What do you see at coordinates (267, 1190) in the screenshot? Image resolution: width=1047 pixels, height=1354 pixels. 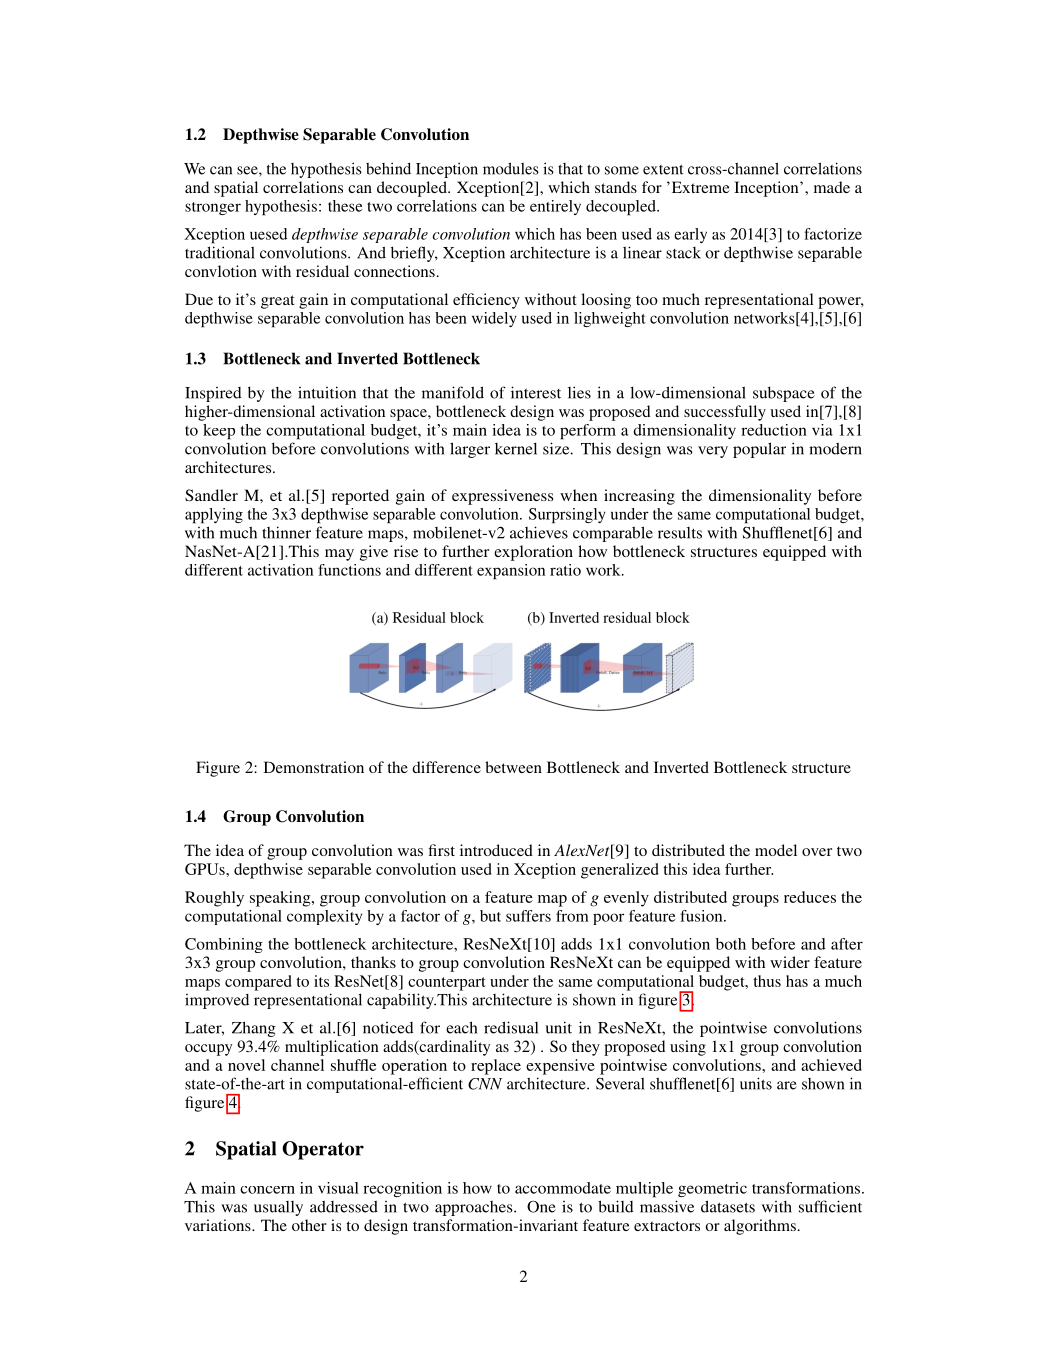 I see `concern` at bounding box center [267, 1190].
